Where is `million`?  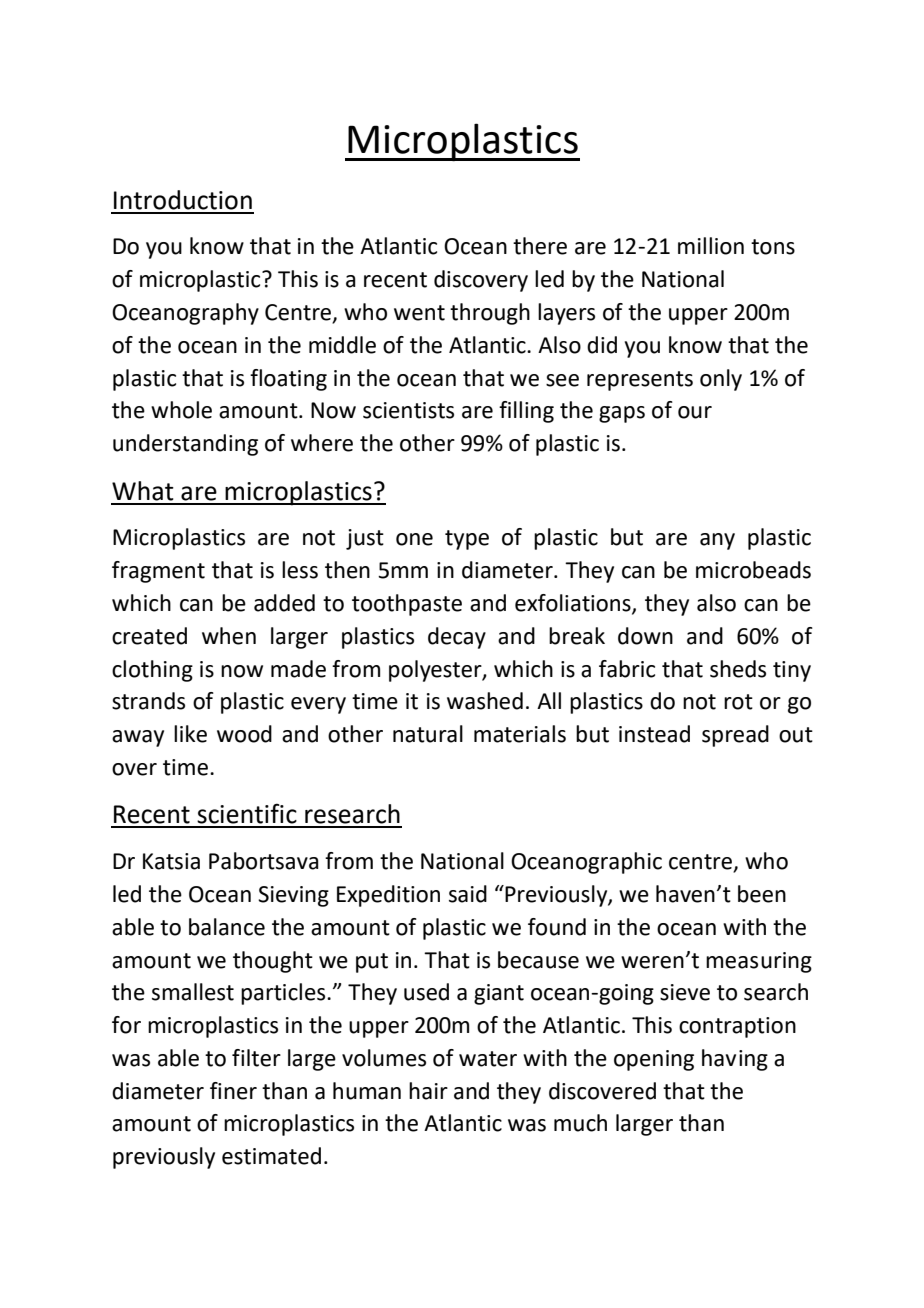
million is located at coordinates (711, 246).
